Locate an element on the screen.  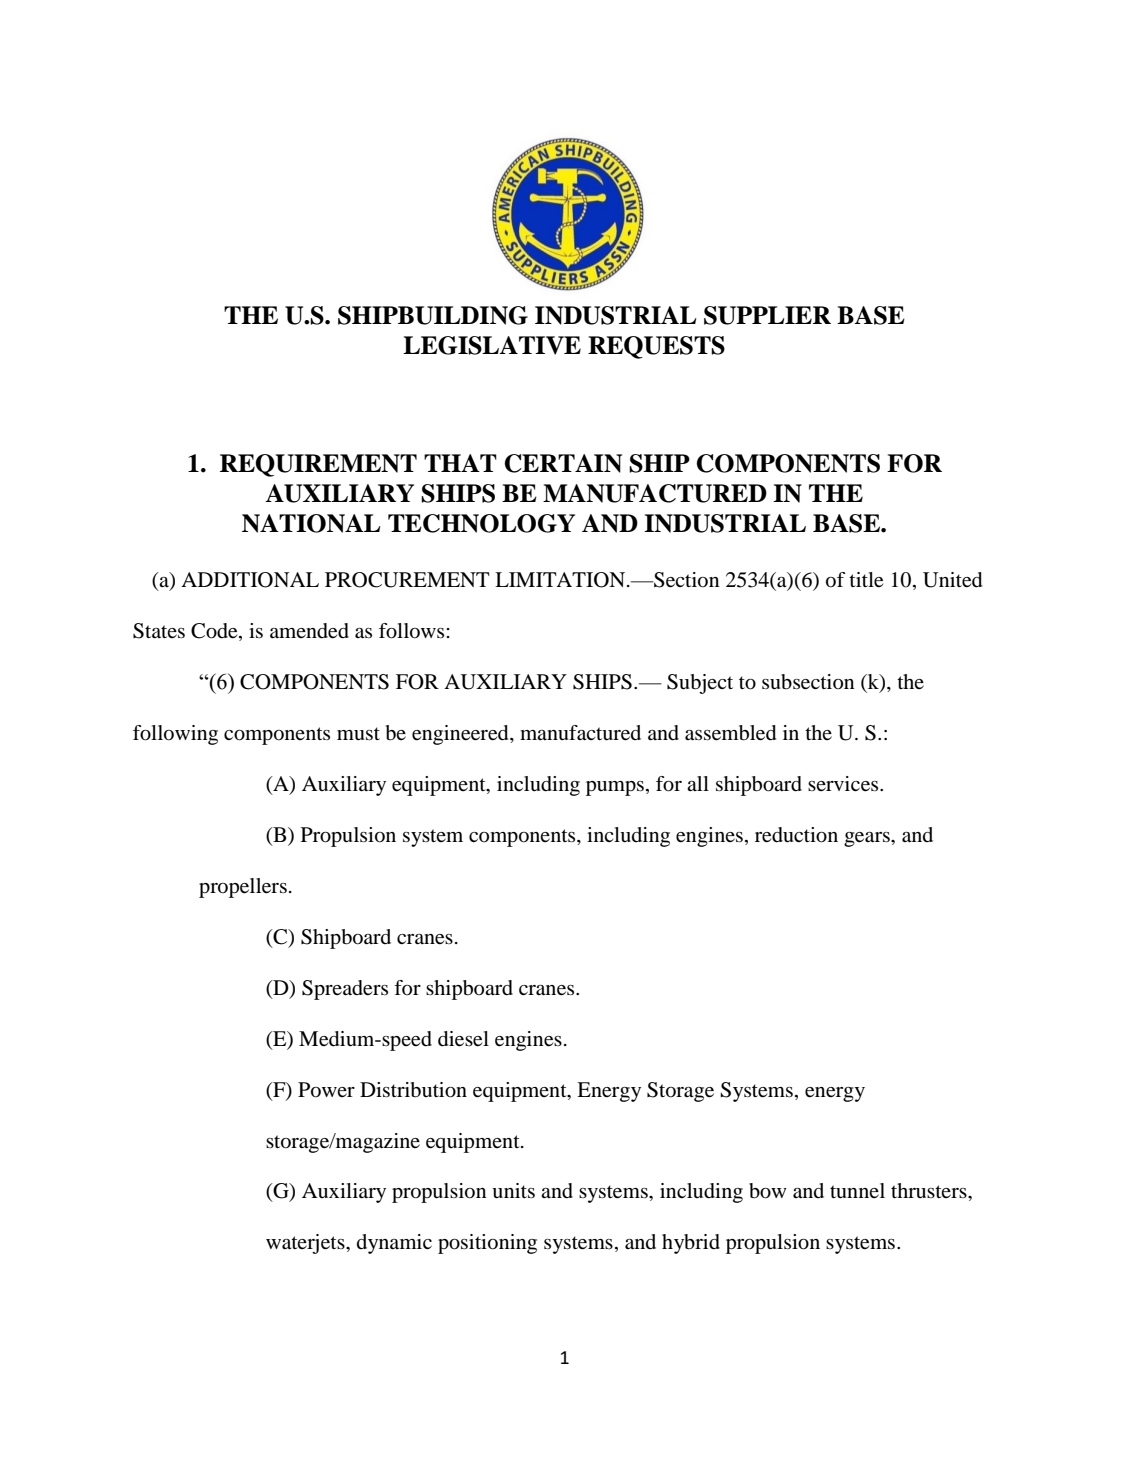
following is located at coordinates (175, 735).
